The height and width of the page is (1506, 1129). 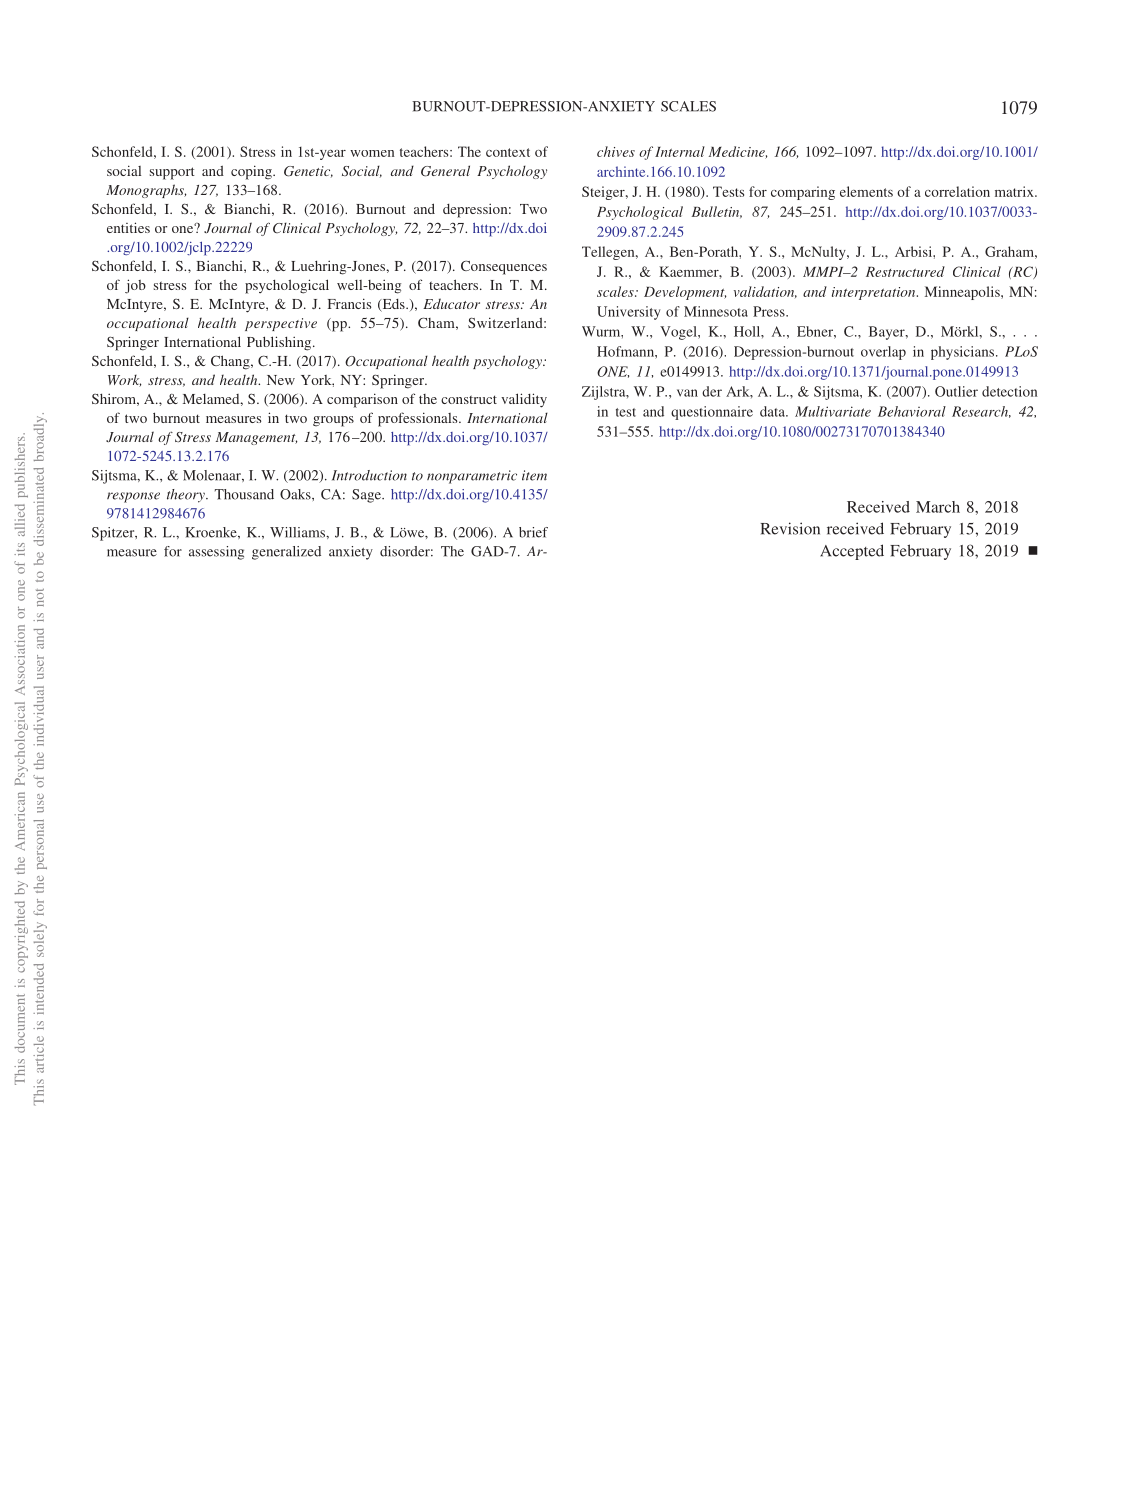 What do you see at coordinates (875, 293) in the page?
I see `interpretation` at bounding box center [875, 293].
